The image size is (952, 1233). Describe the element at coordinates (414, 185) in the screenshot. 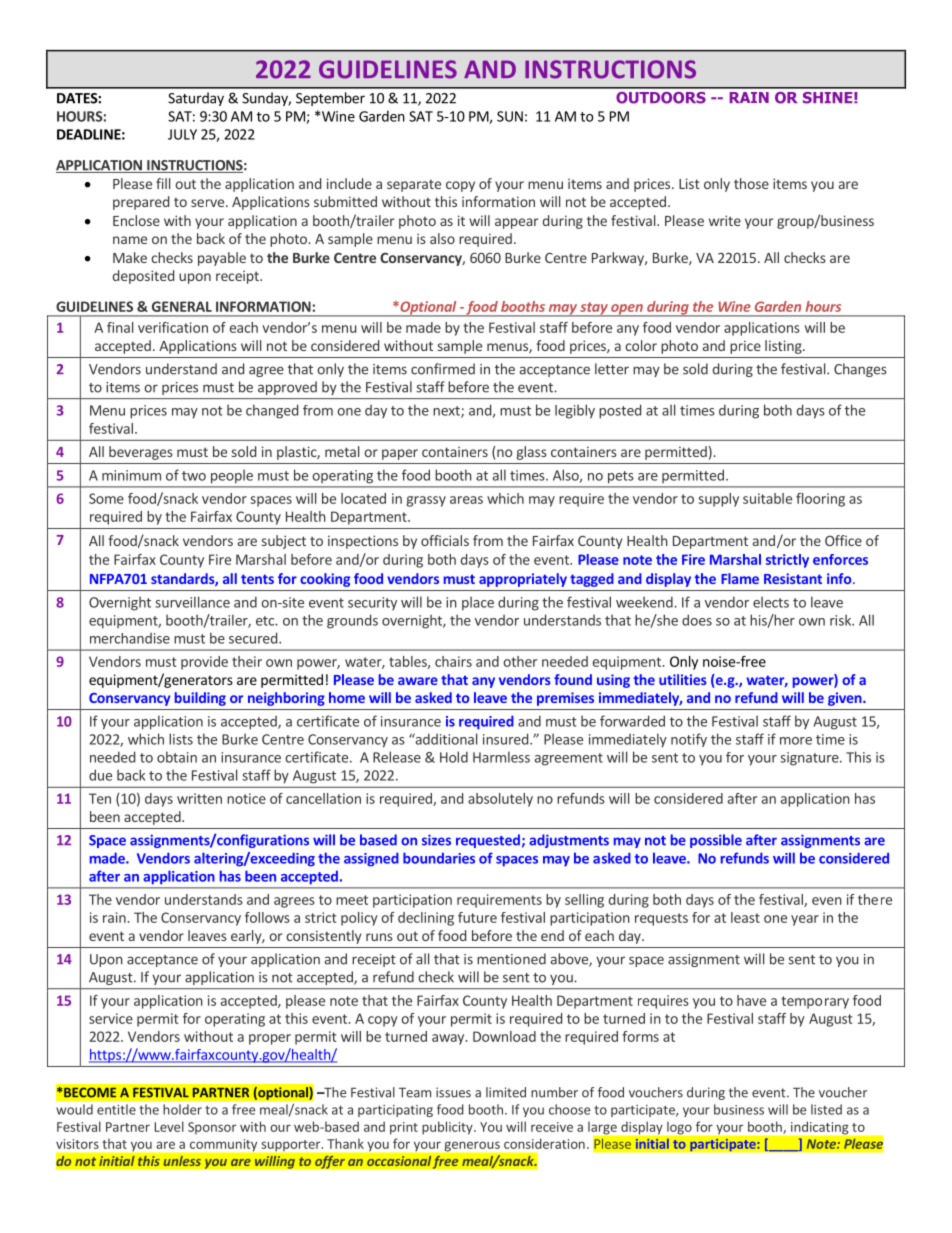

I see `separate` at that location.
